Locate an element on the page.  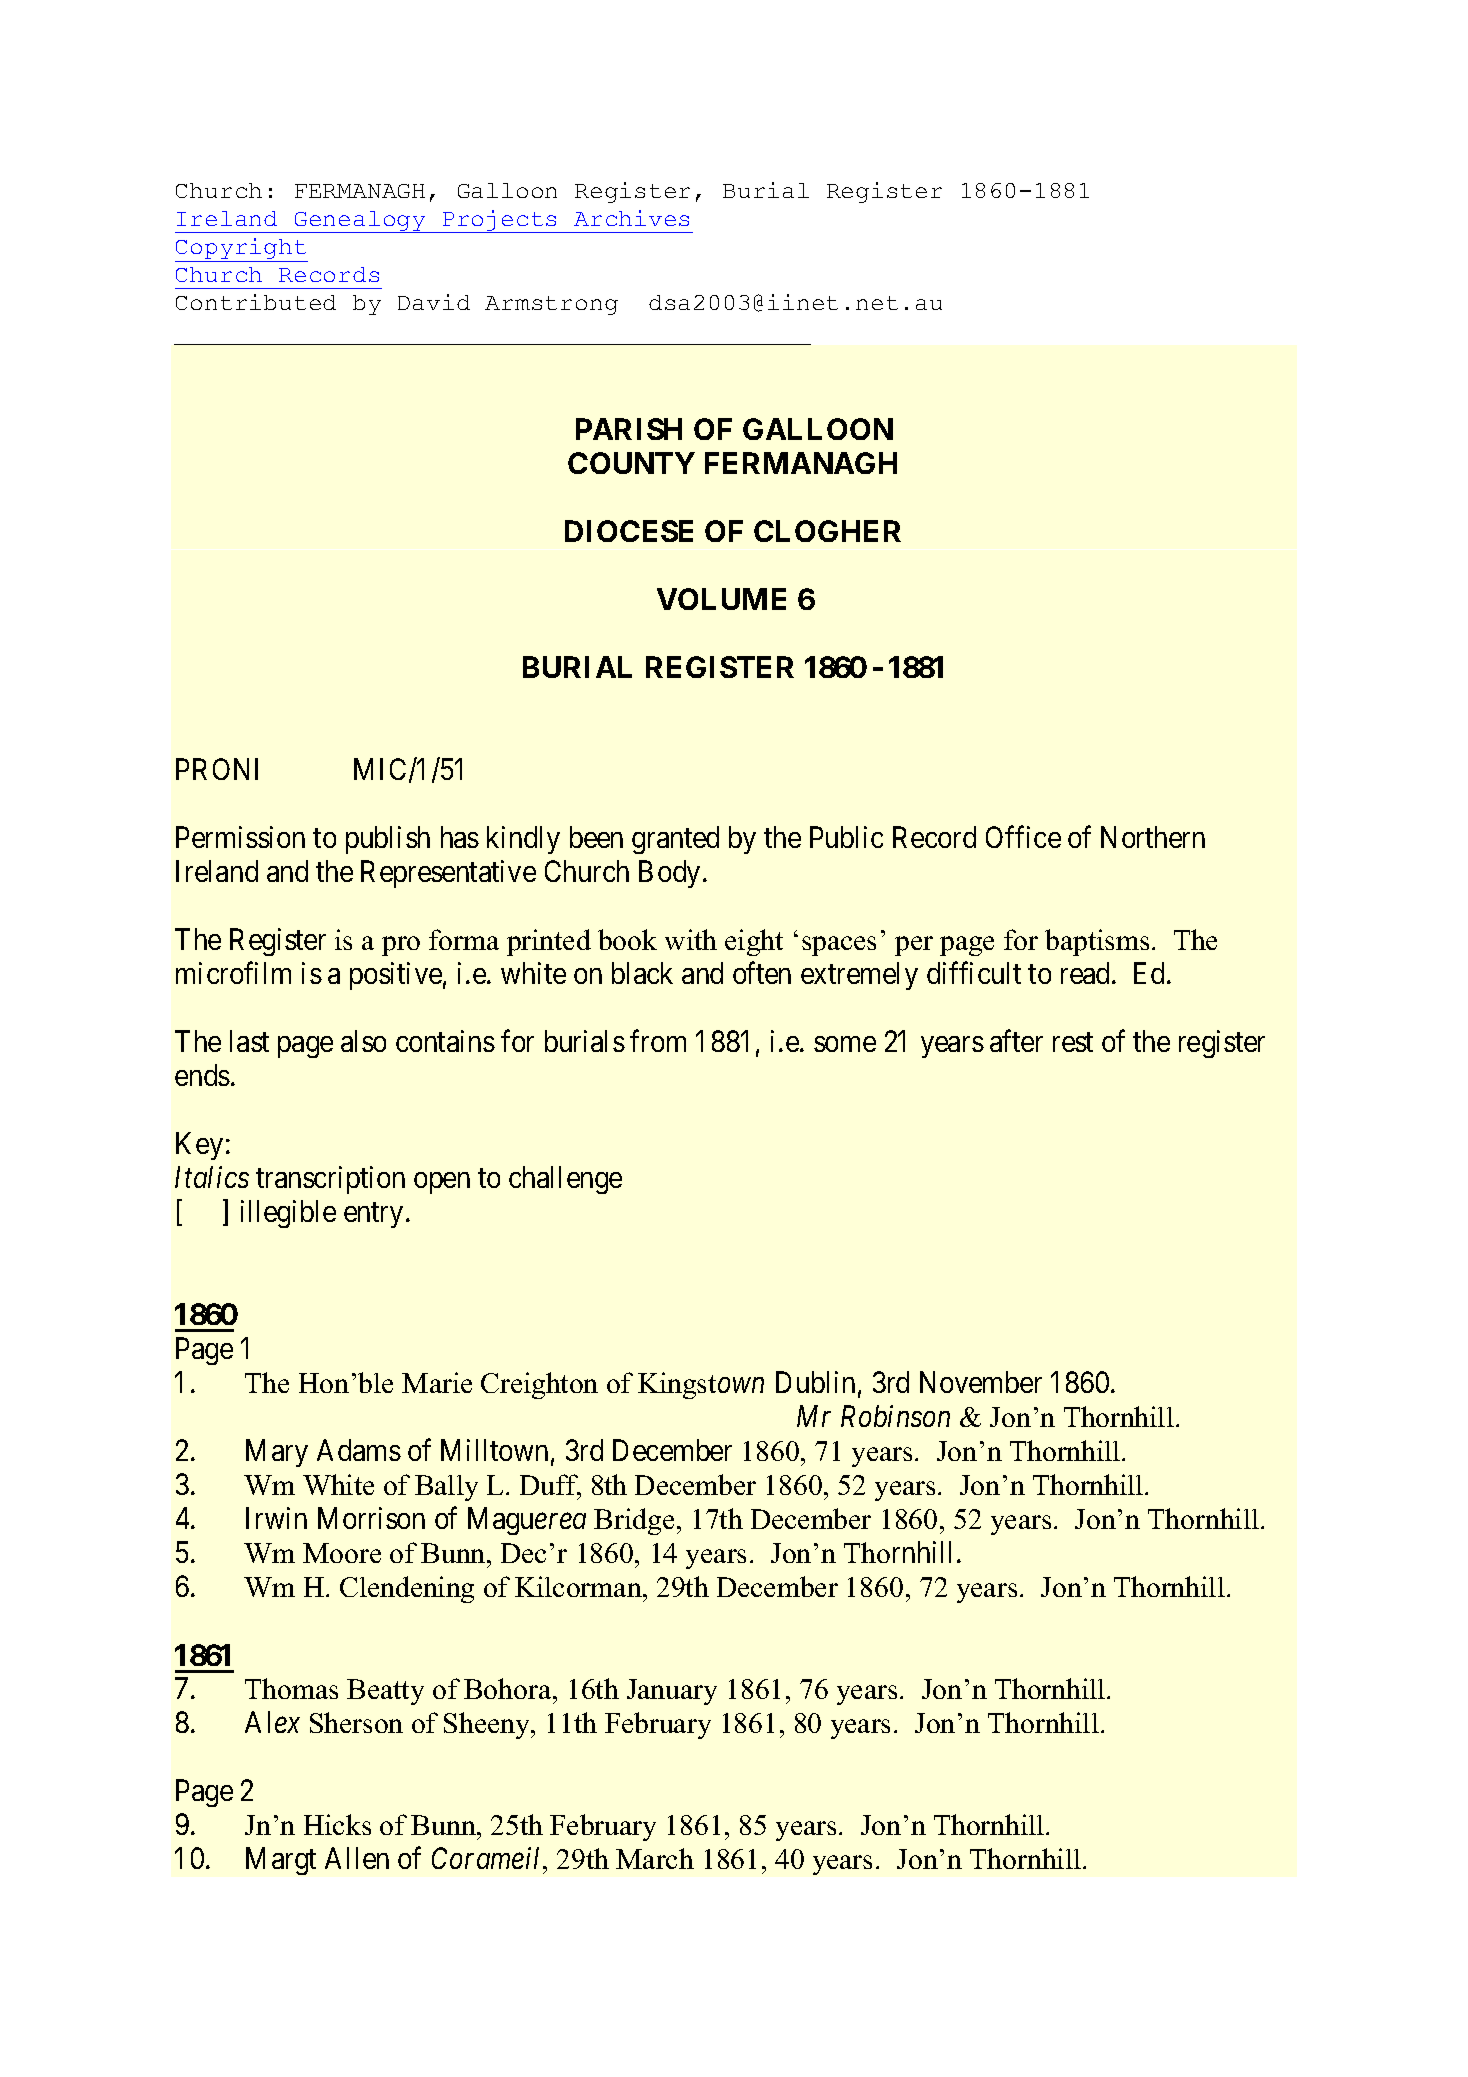
March is located at coordinates (655, 1858).
